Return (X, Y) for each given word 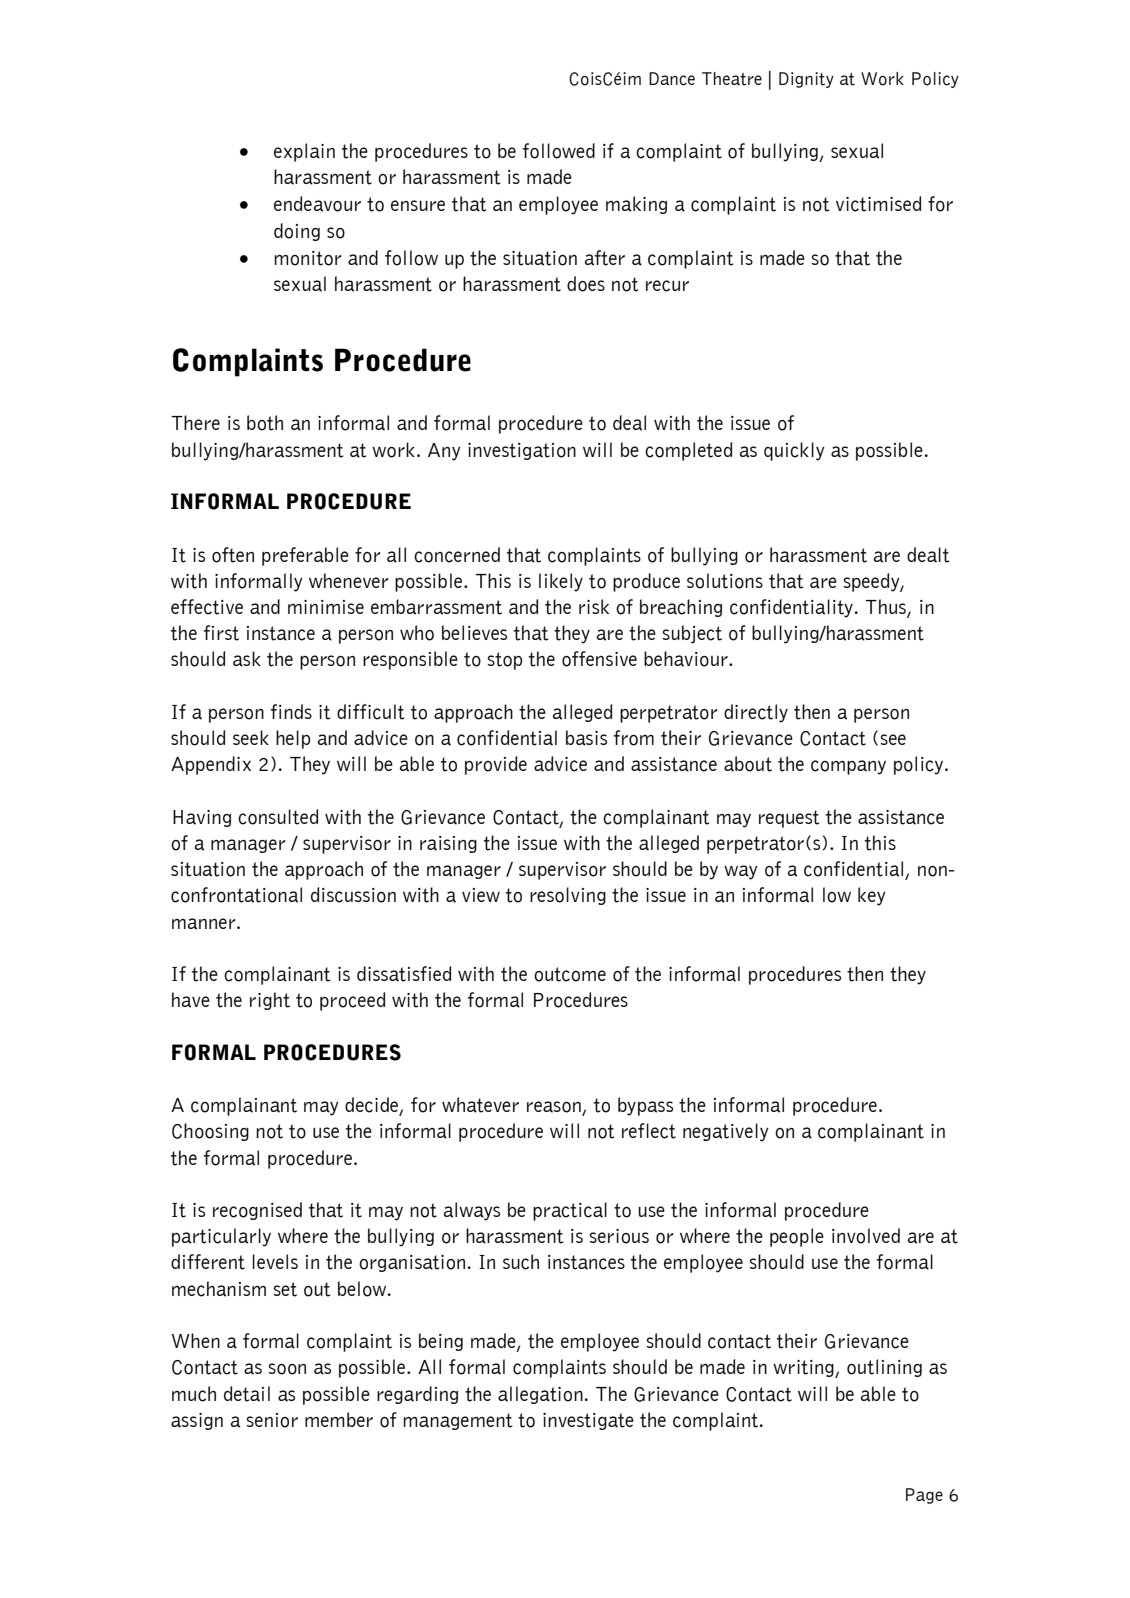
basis (586, 738)
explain (304, 152)
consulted (278, 817)
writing (804, 1369)
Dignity (806, 80)
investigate (588, 1421)
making (636, 205)
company (848, 767)
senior (272, 1420)
